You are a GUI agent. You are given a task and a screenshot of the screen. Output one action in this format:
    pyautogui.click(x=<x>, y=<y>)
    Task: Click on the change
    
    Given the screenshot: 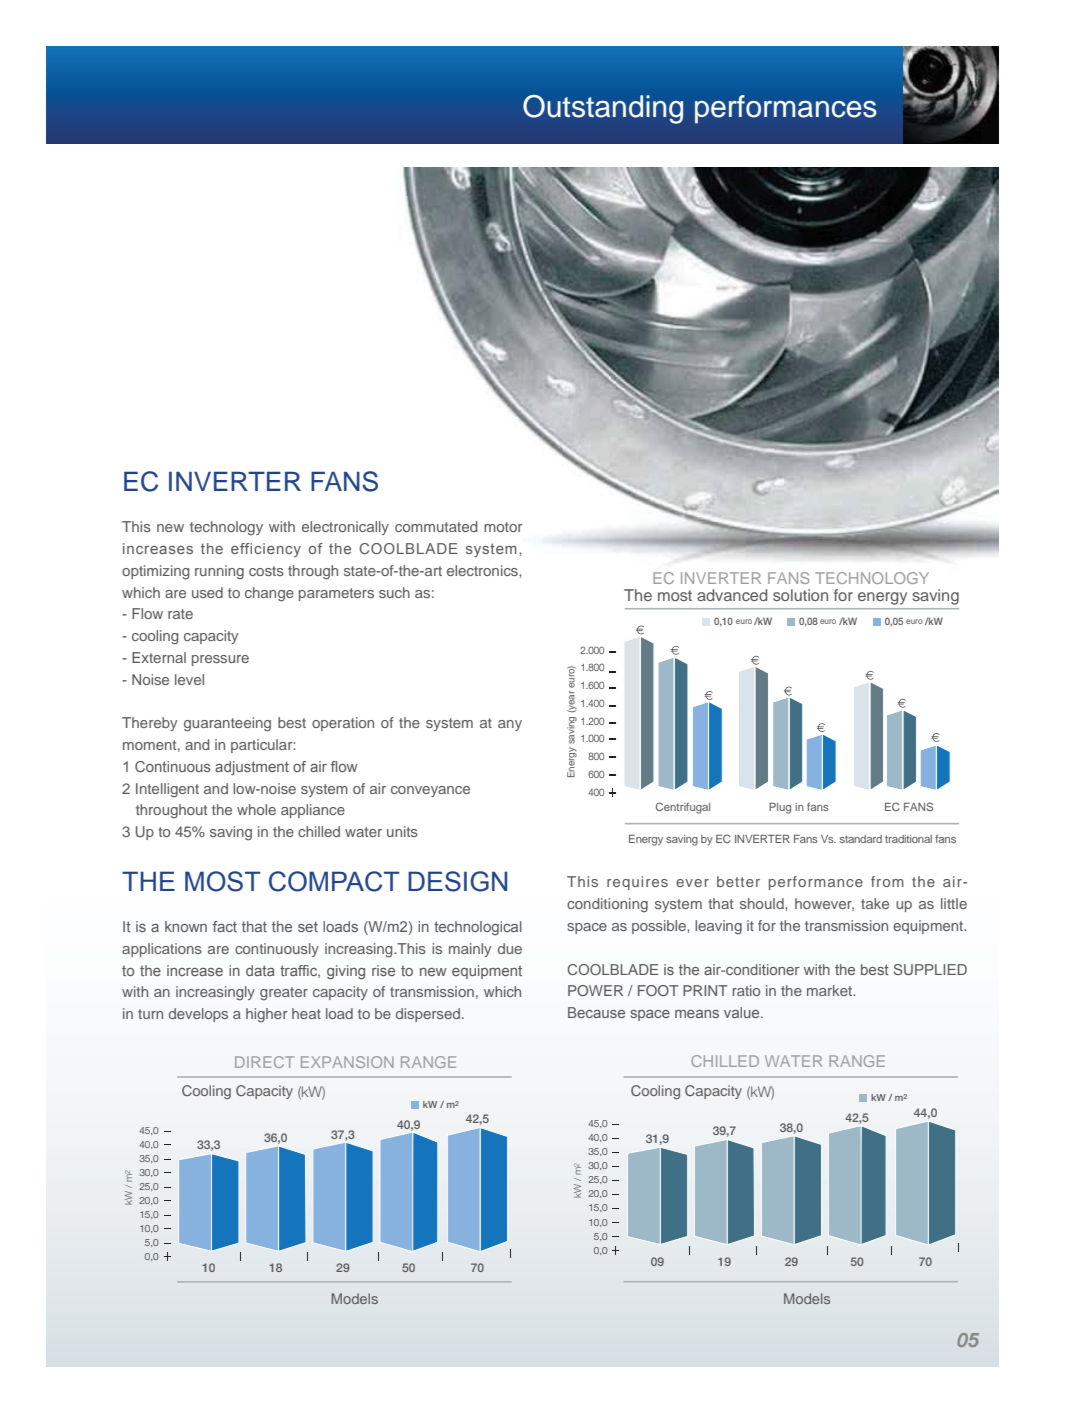 What is the action you would take?
    pyautogui.click(x=269, y=594)
